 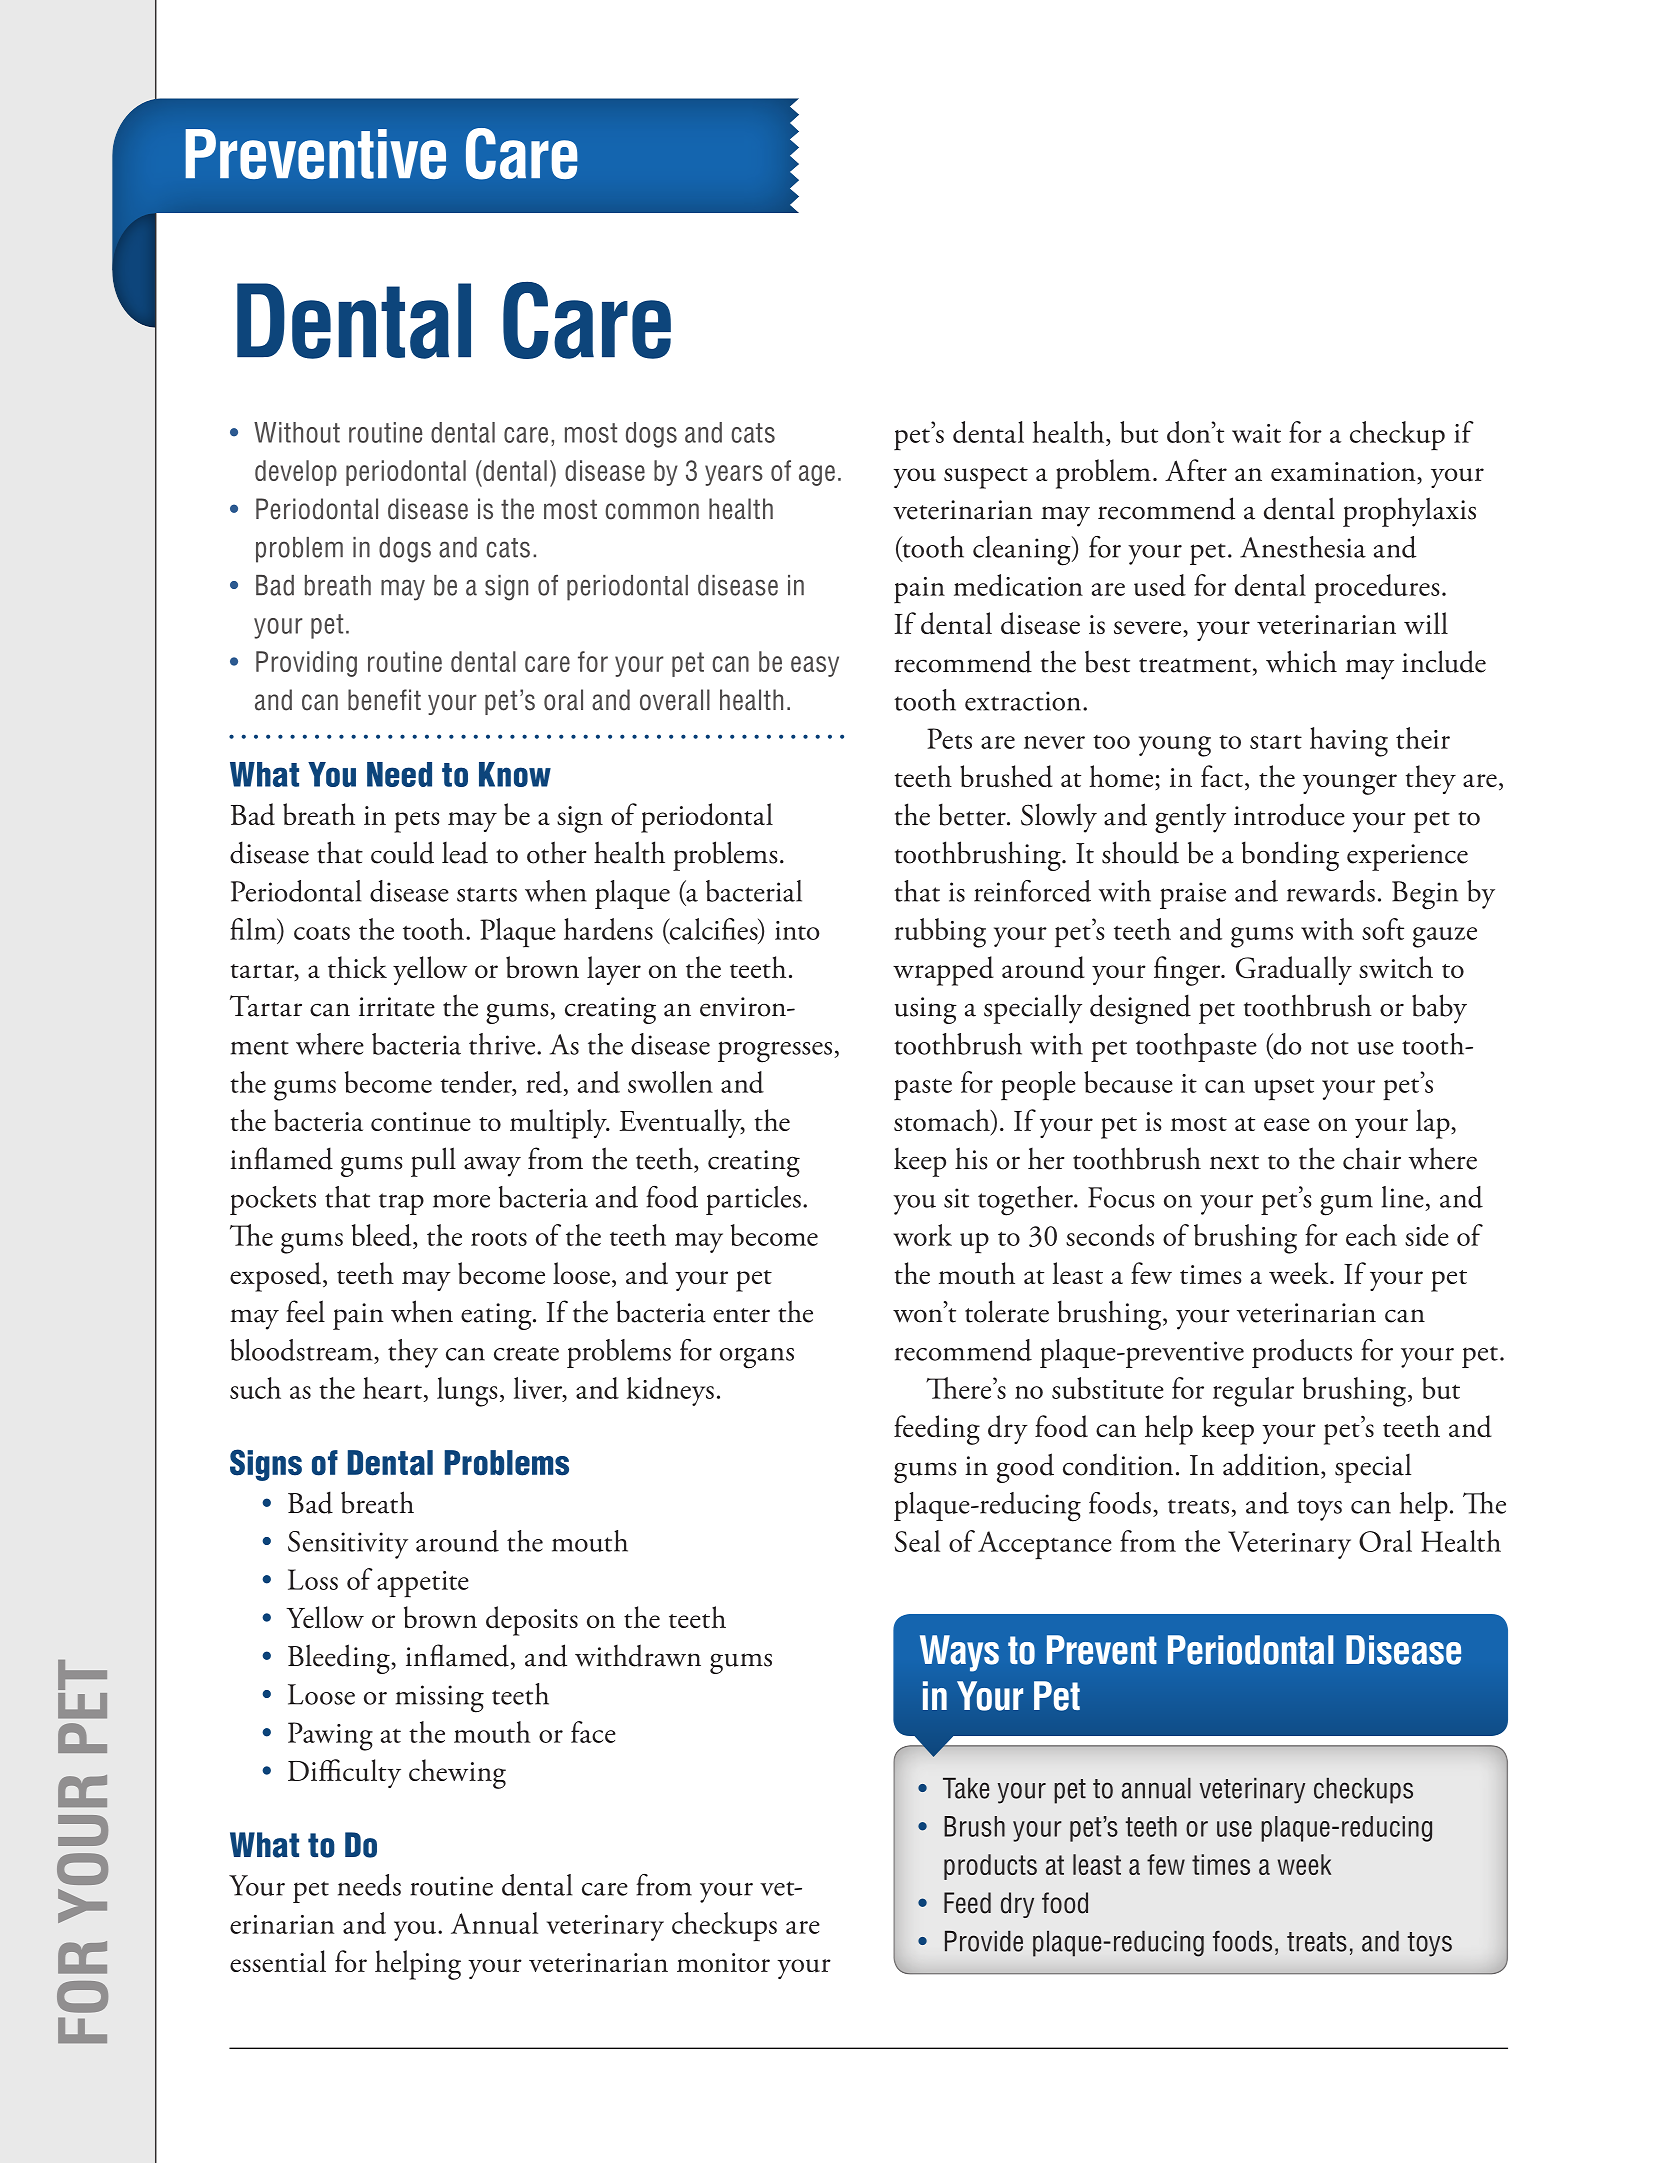 What do you see at coordinates (973, 814) in the image?
I see `better` at bounding box center [973, 814].
